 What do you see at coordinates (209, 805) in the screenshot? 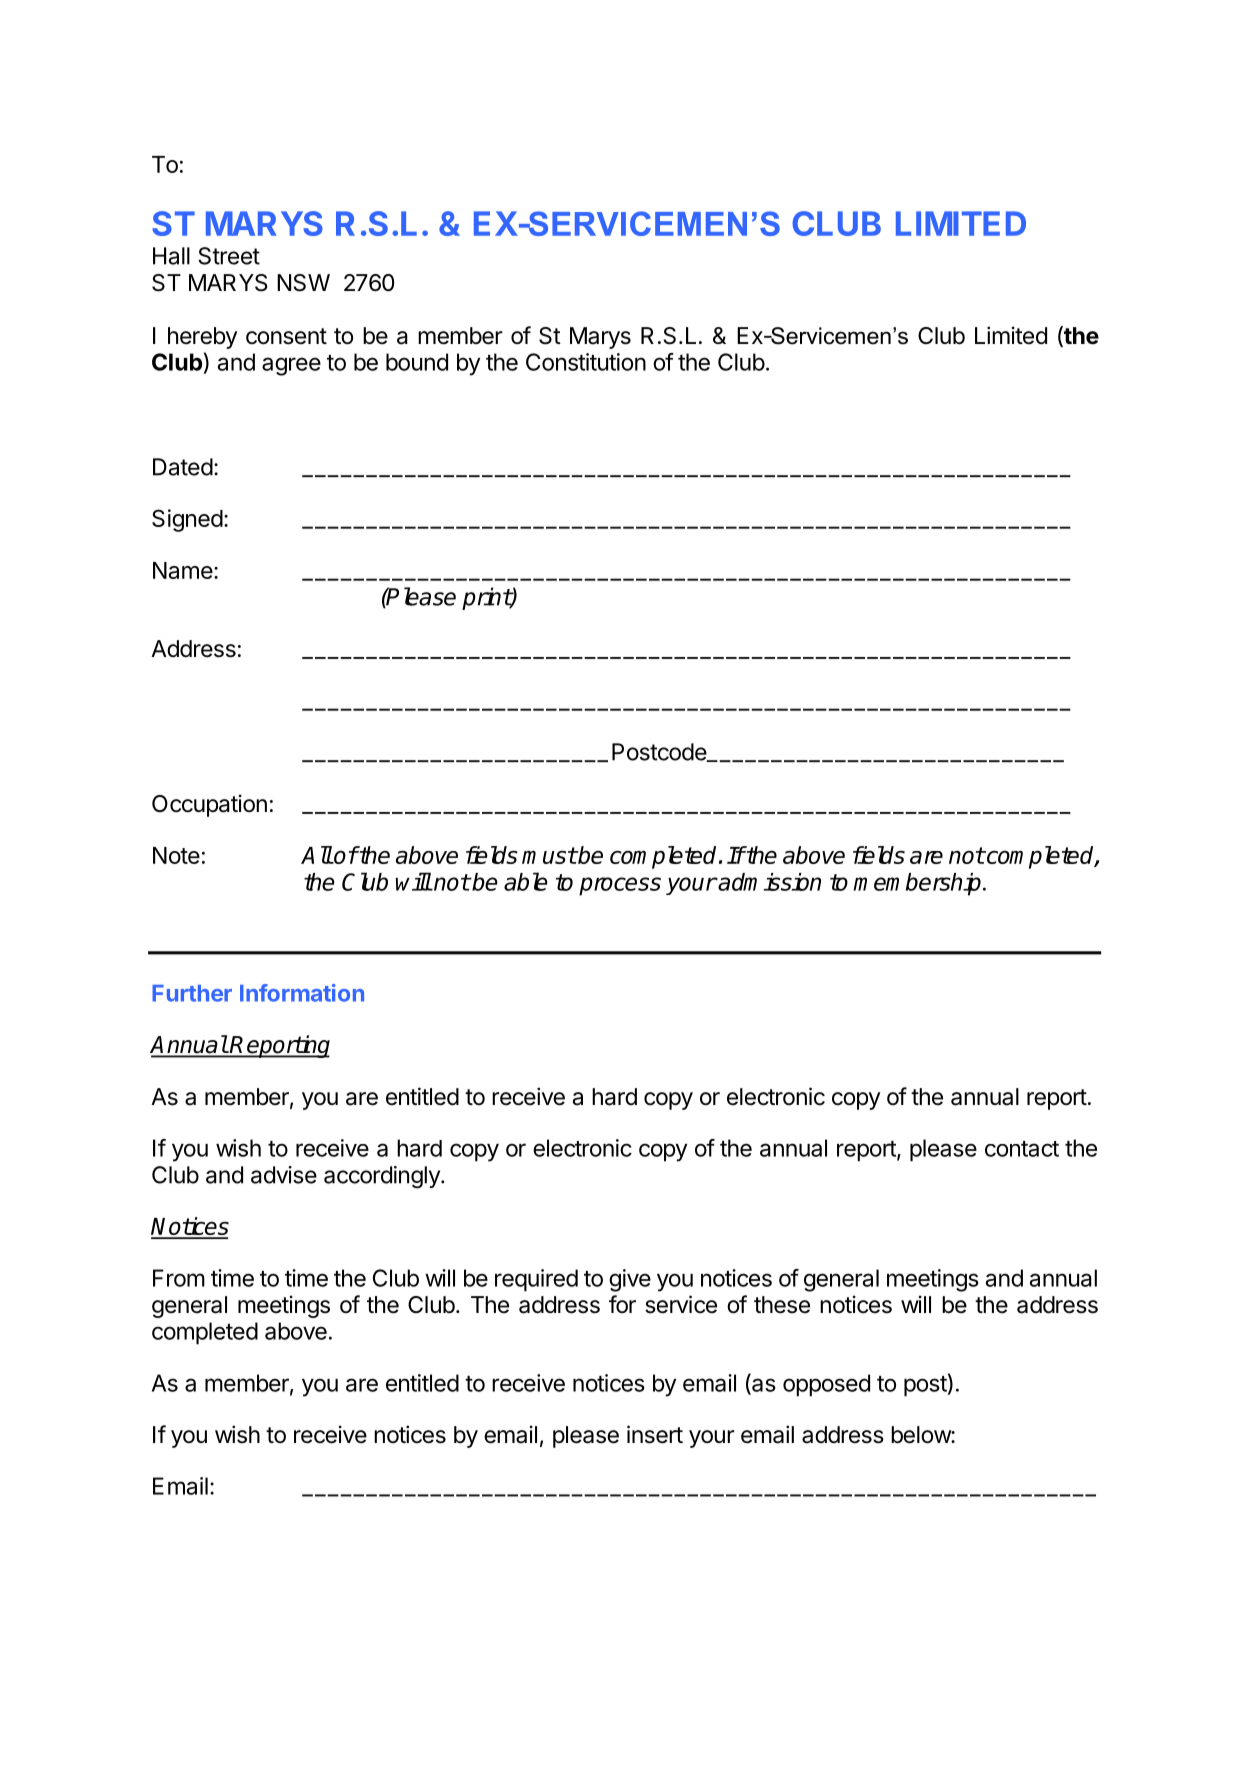
I see `Occupation` at bounding box center [209, 805].
